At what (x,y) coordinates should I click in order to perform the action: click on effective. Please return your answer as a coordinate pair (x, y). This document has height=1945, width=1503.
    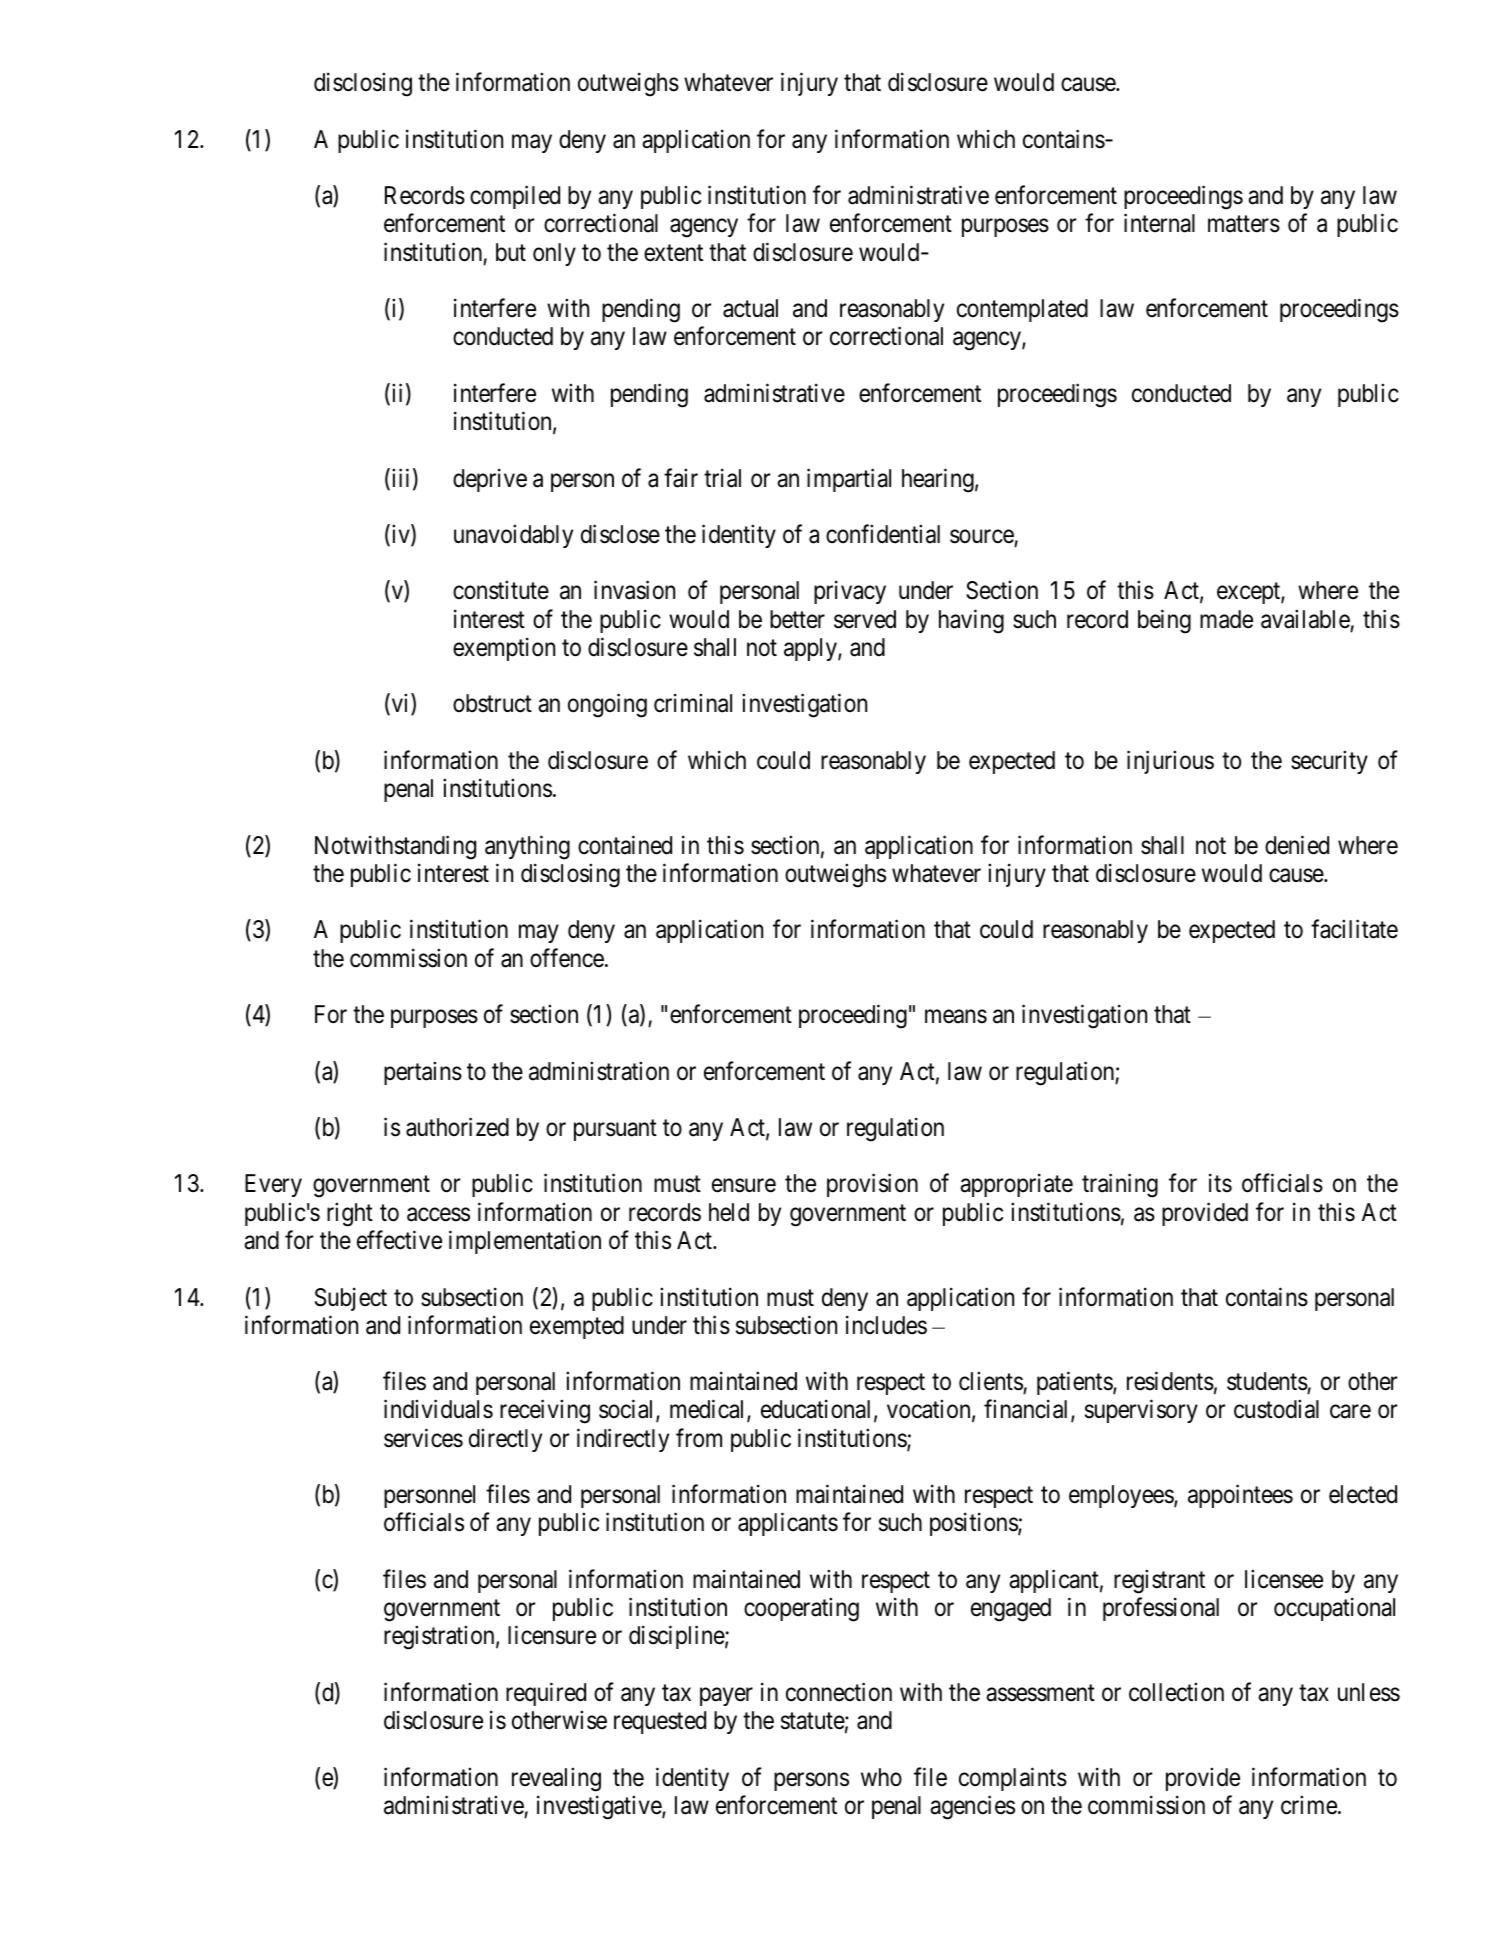
    Looking at the image, I should click on (399, 1240).
